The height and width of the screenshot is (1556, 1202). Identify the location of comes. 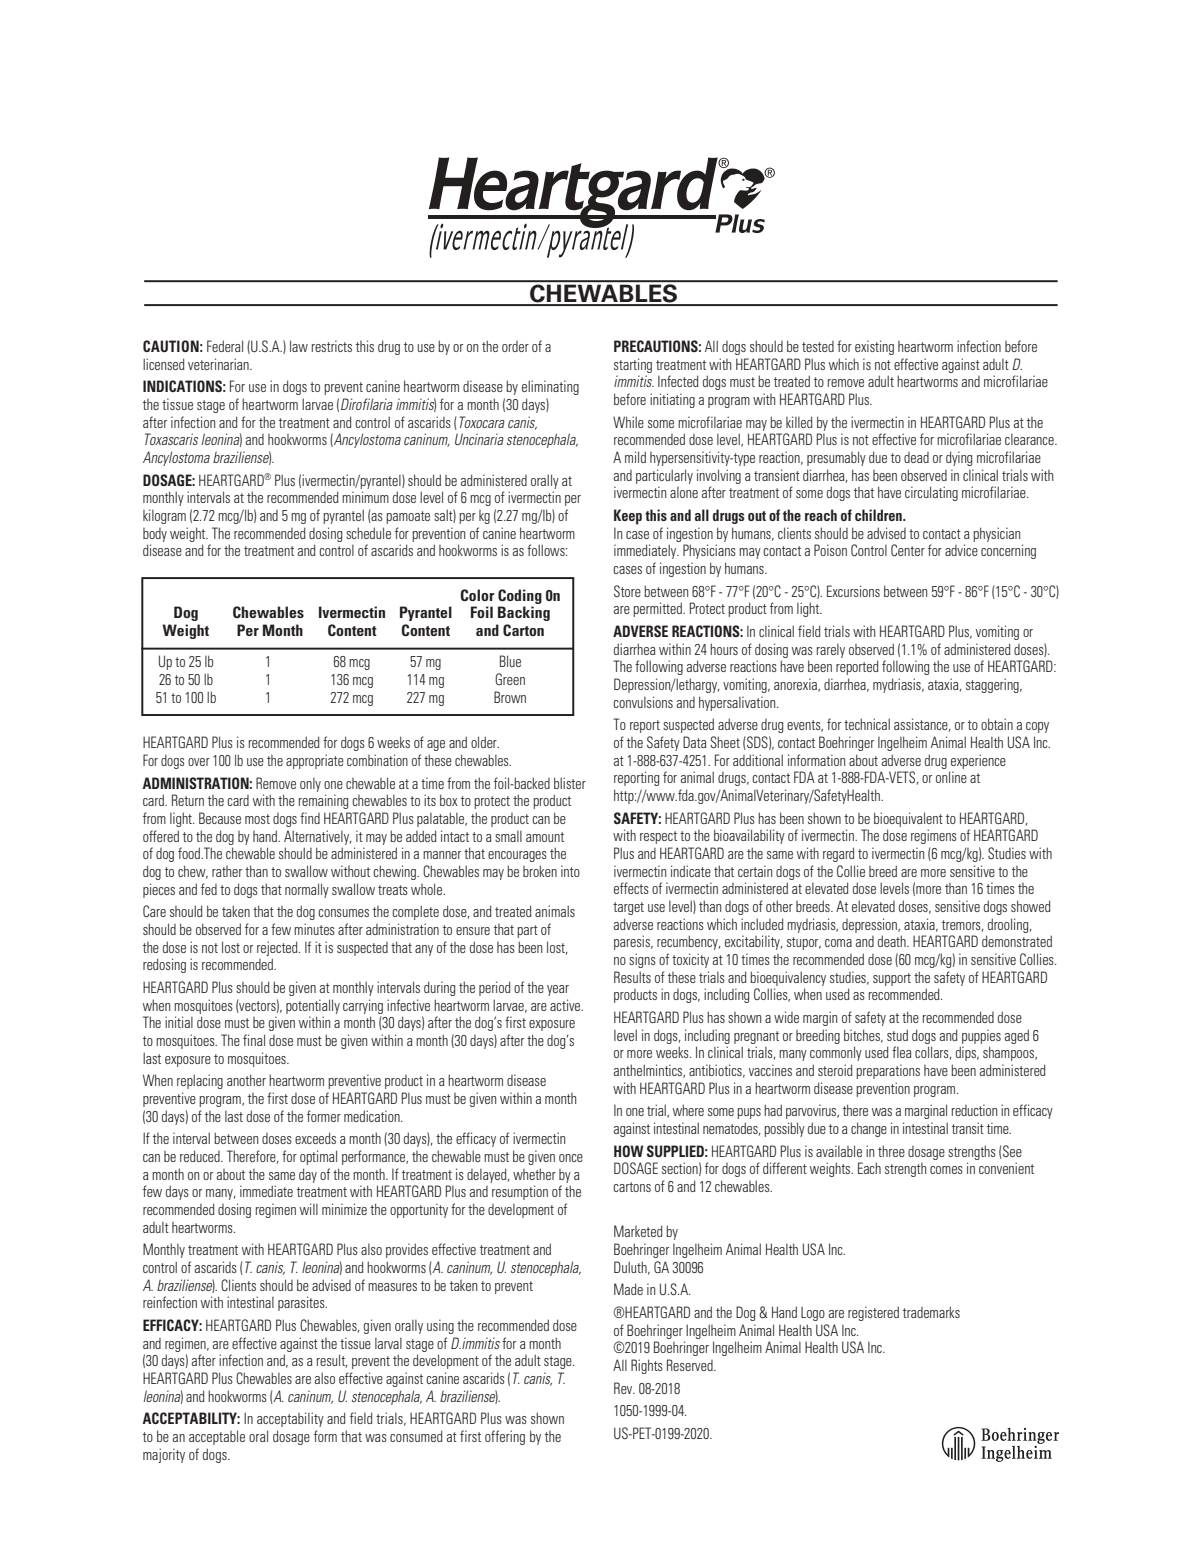
(946, 1170).
